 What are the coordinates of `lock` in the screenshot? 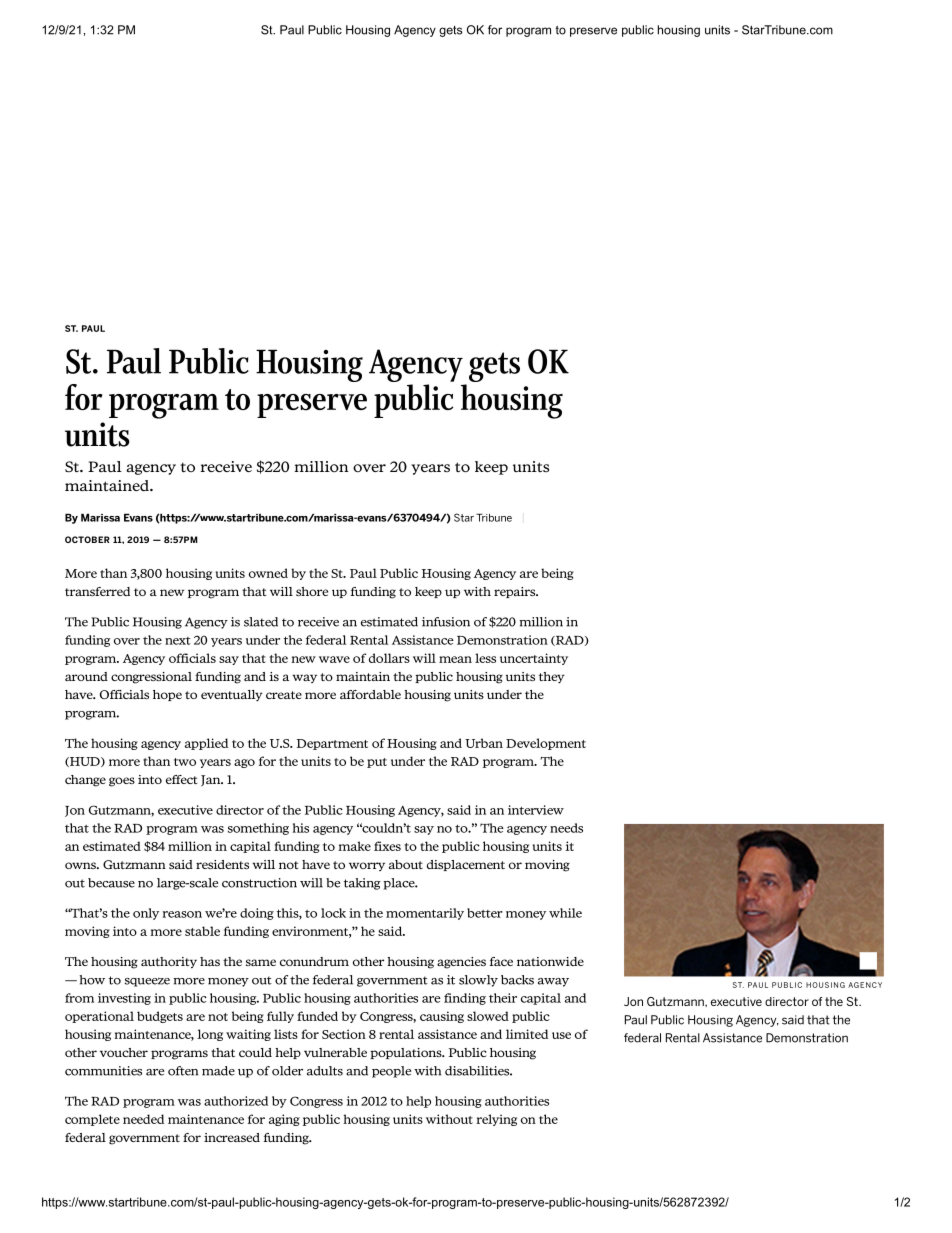 It's located at (333, 913).
